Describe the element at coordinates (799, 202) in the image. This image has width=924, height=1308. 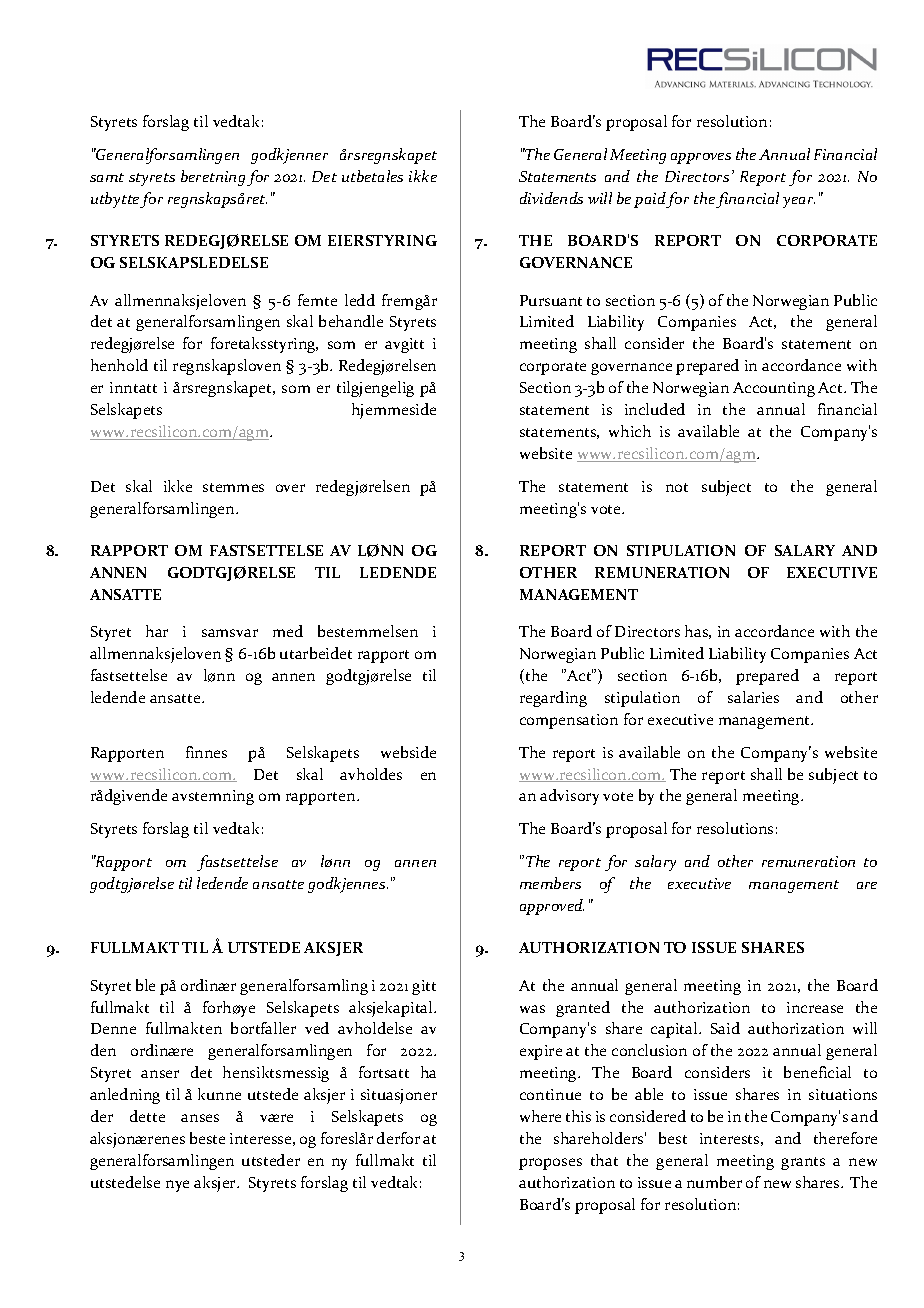
I see `year` at that location.
